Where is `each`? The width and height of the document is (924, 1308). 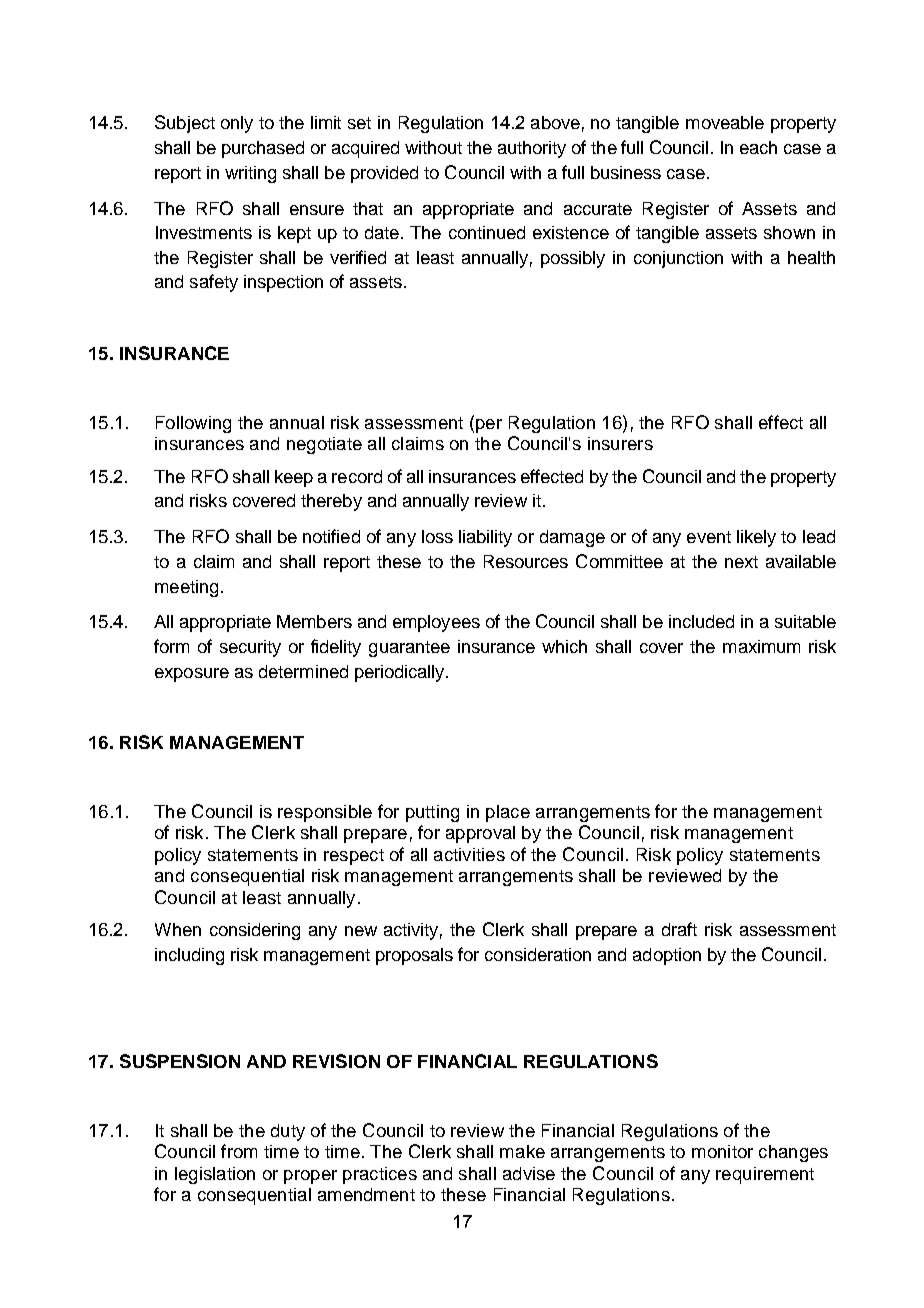 each is located at coordinates (758, 147).
